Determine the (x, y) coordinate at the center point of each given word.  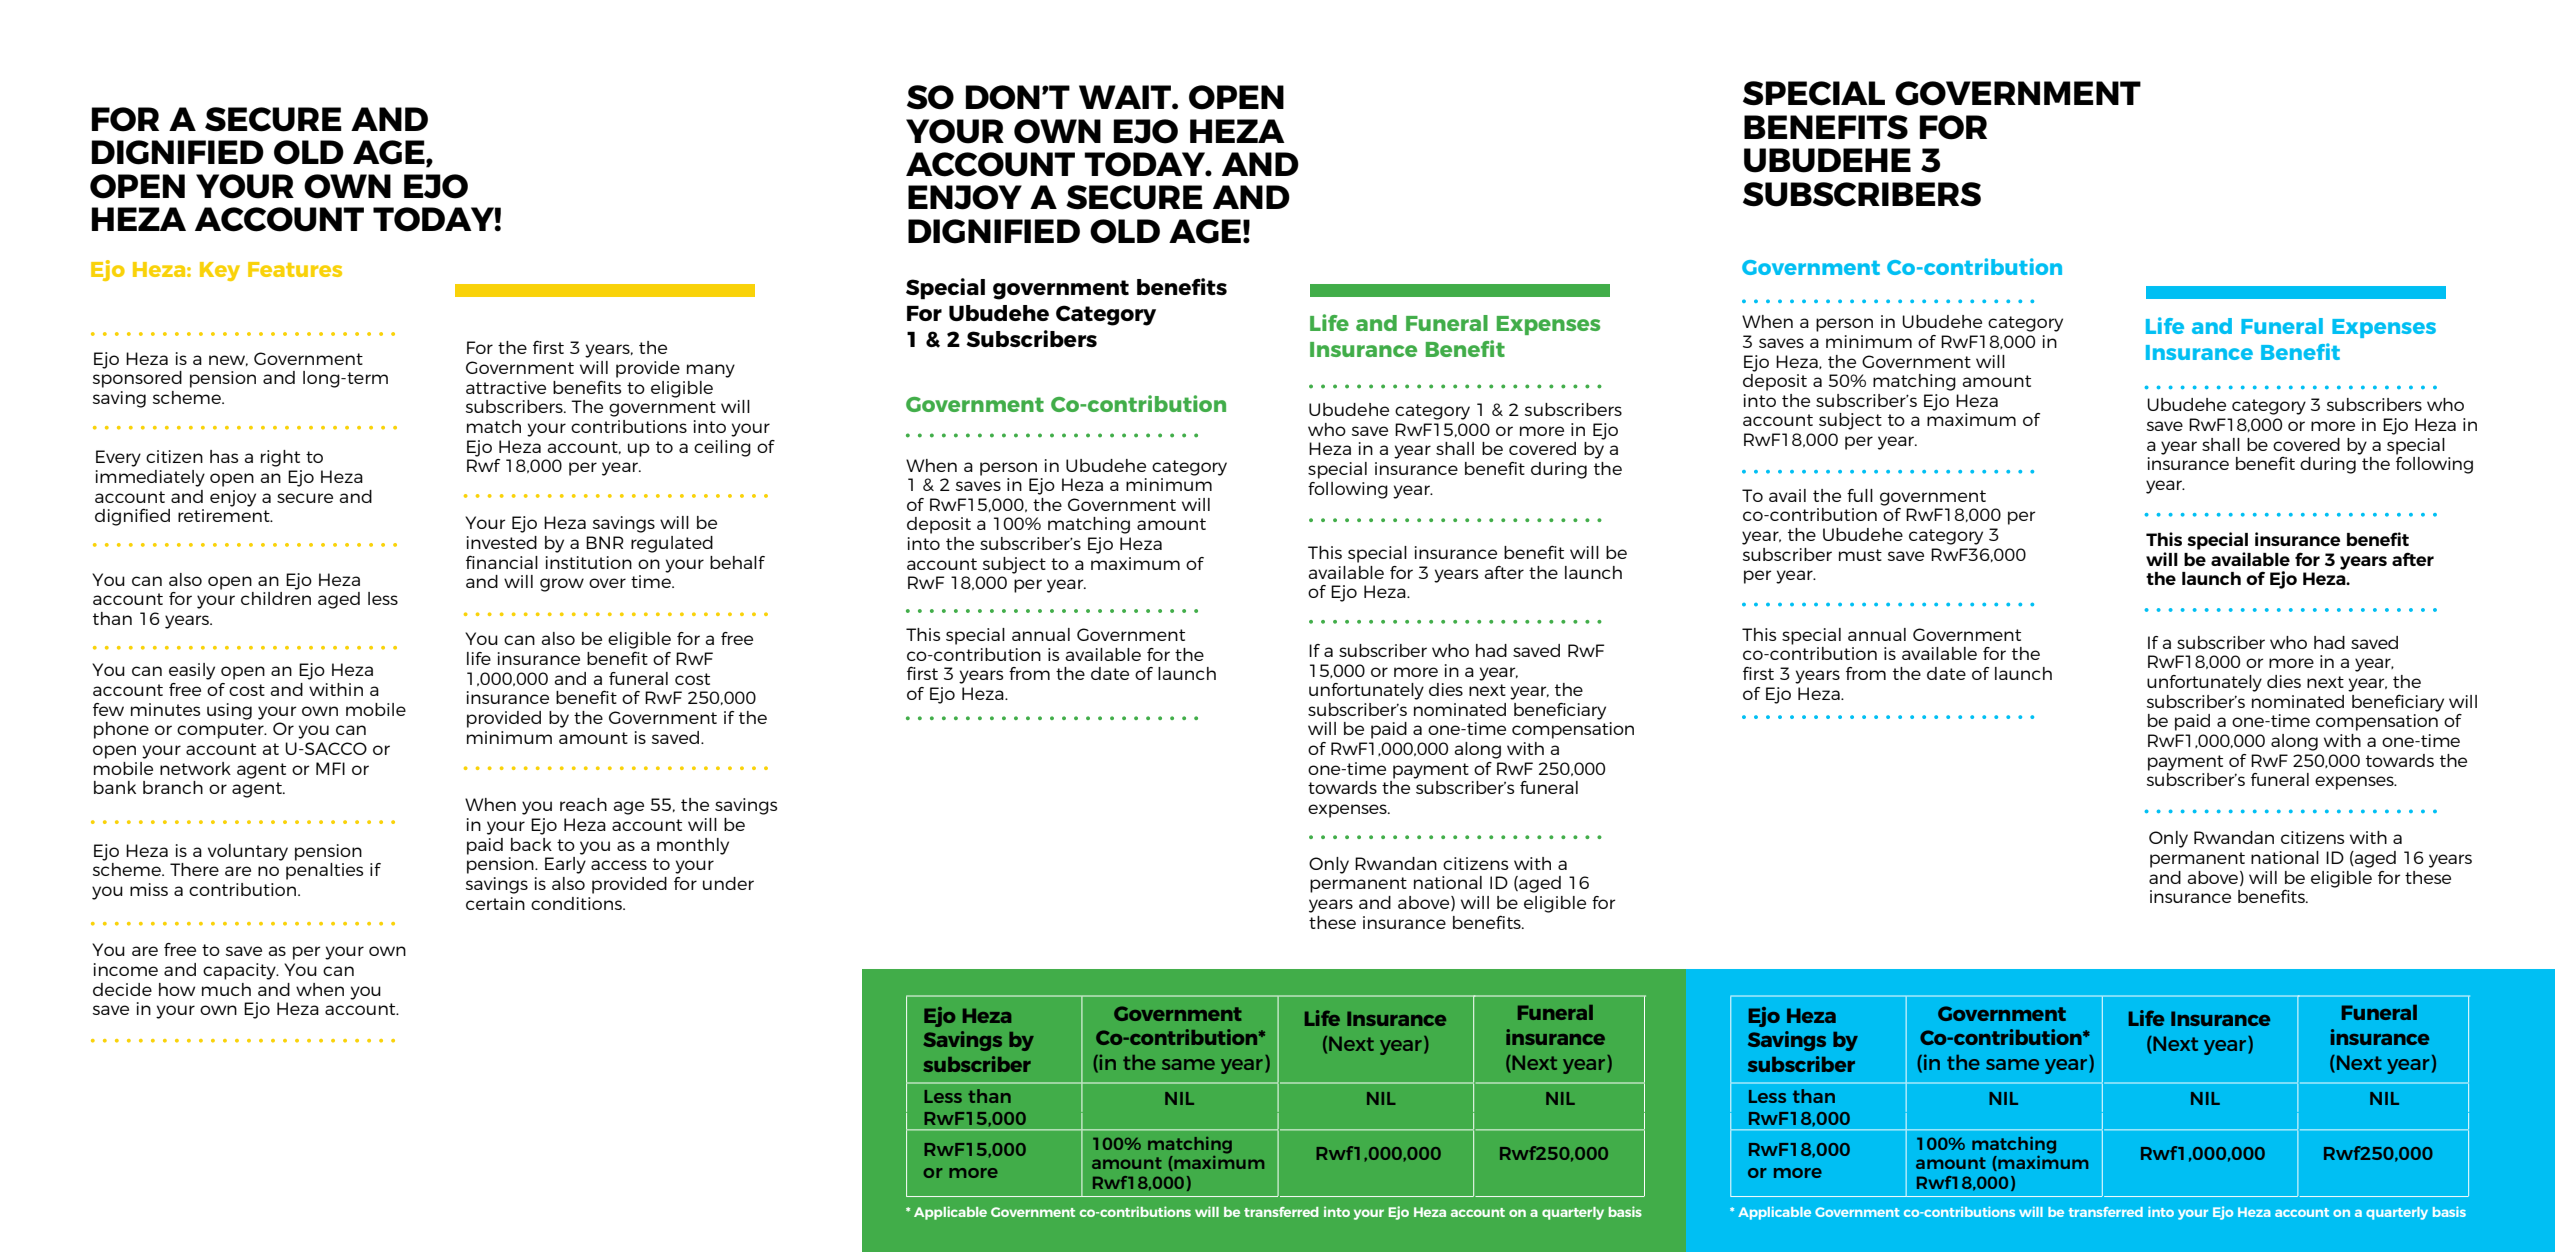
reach (583, 804)
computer (221, 731)
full (1860, 495)
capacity (240, 971)
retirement (225, 515)
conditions (577, 903)
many (711, 371)
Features (295, 269)
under (728, 883)
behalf (737, 562)
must (1860, 555)
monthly (693, 846)
